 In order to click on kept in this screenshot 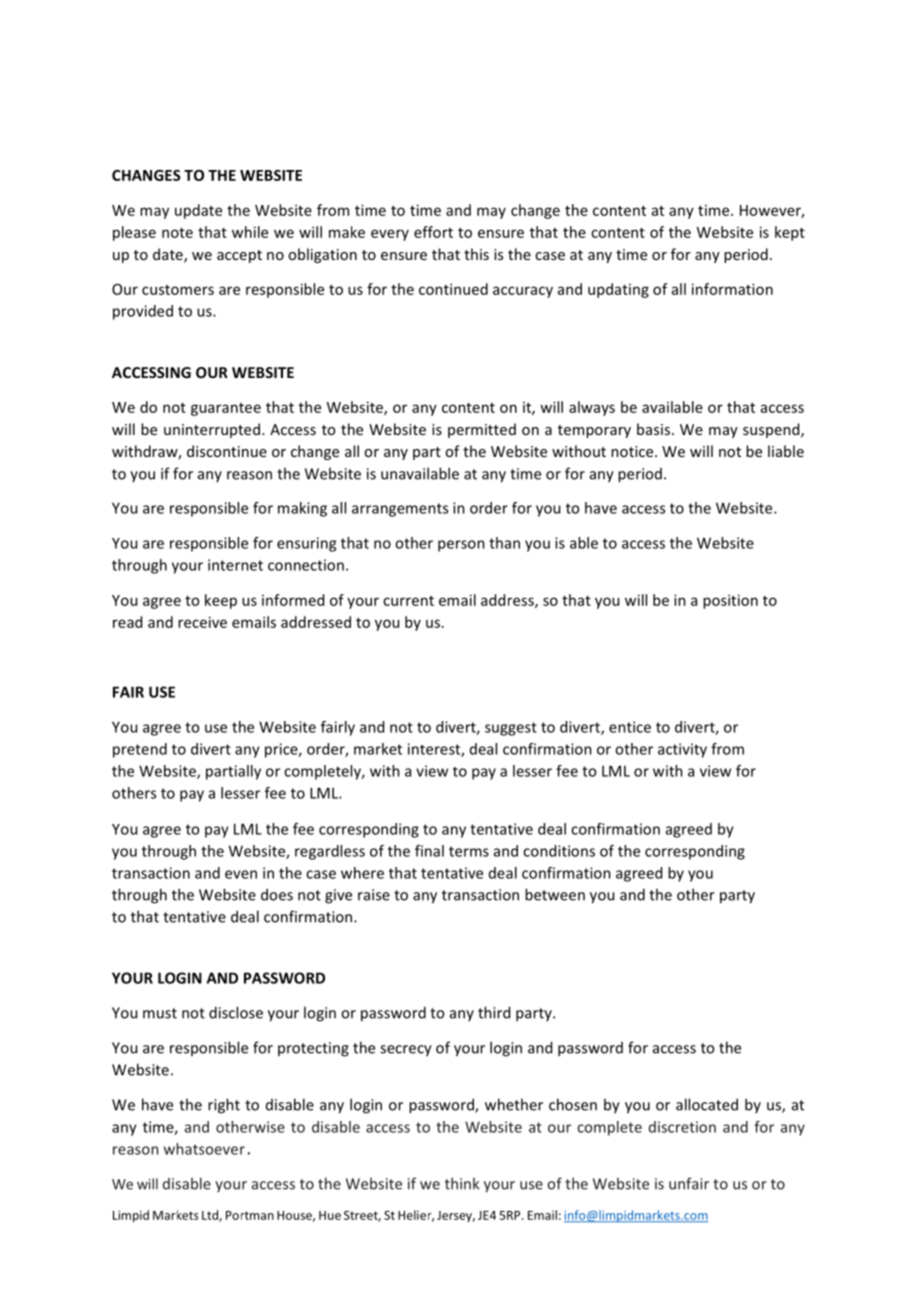, I will do `click(790, 233)`.
